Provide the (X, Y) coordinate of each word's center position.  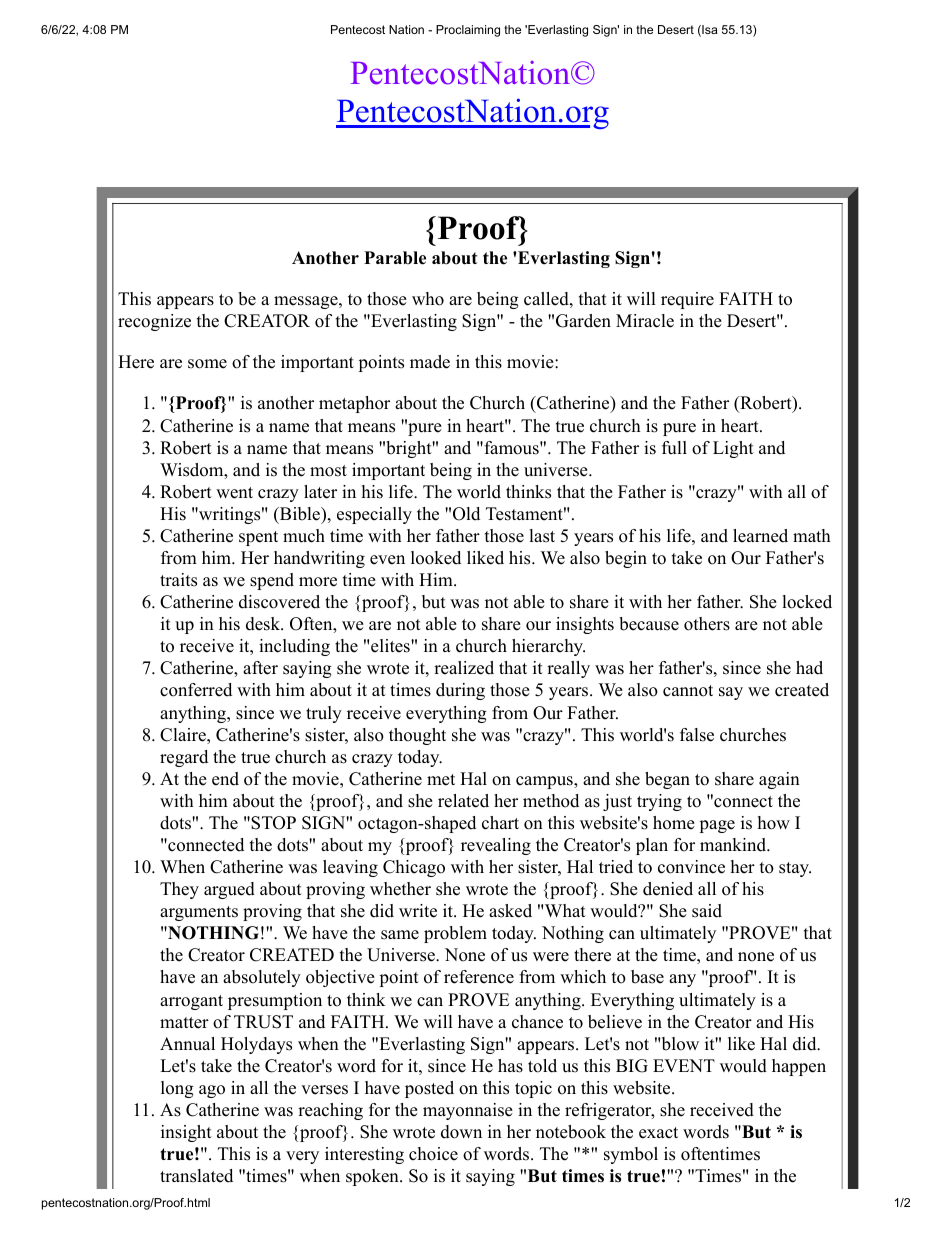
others (707, 624)
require (687, 300)
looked (436, 558)
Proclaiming (468, 31)
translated (196, 1176)
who (428, 299)
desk (264, 624)
